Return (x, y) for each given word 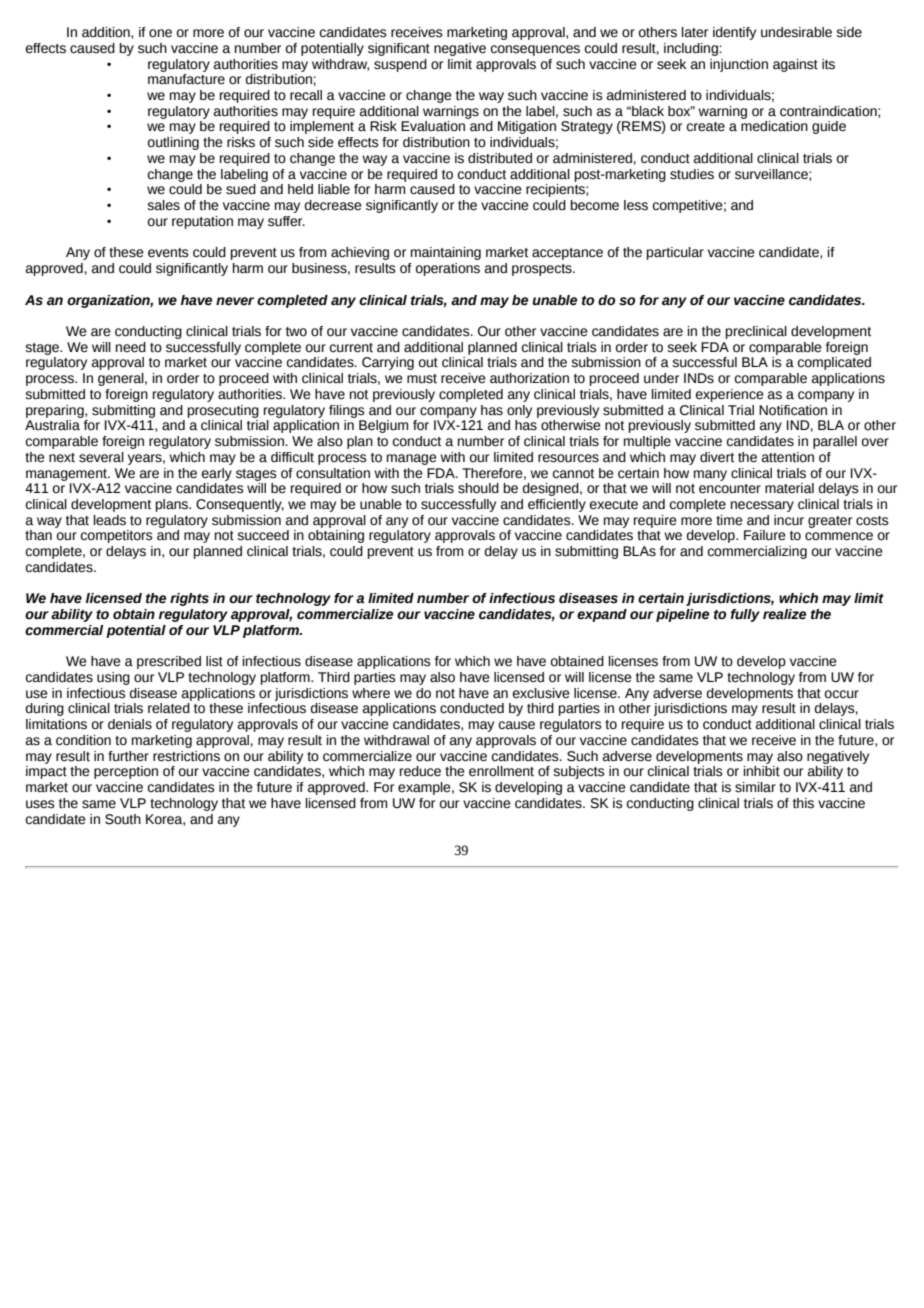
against (795, 65)
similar (755, 787)
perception (126, 772)
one (160, 33)
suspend (400, 65)
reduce (420, 771)
